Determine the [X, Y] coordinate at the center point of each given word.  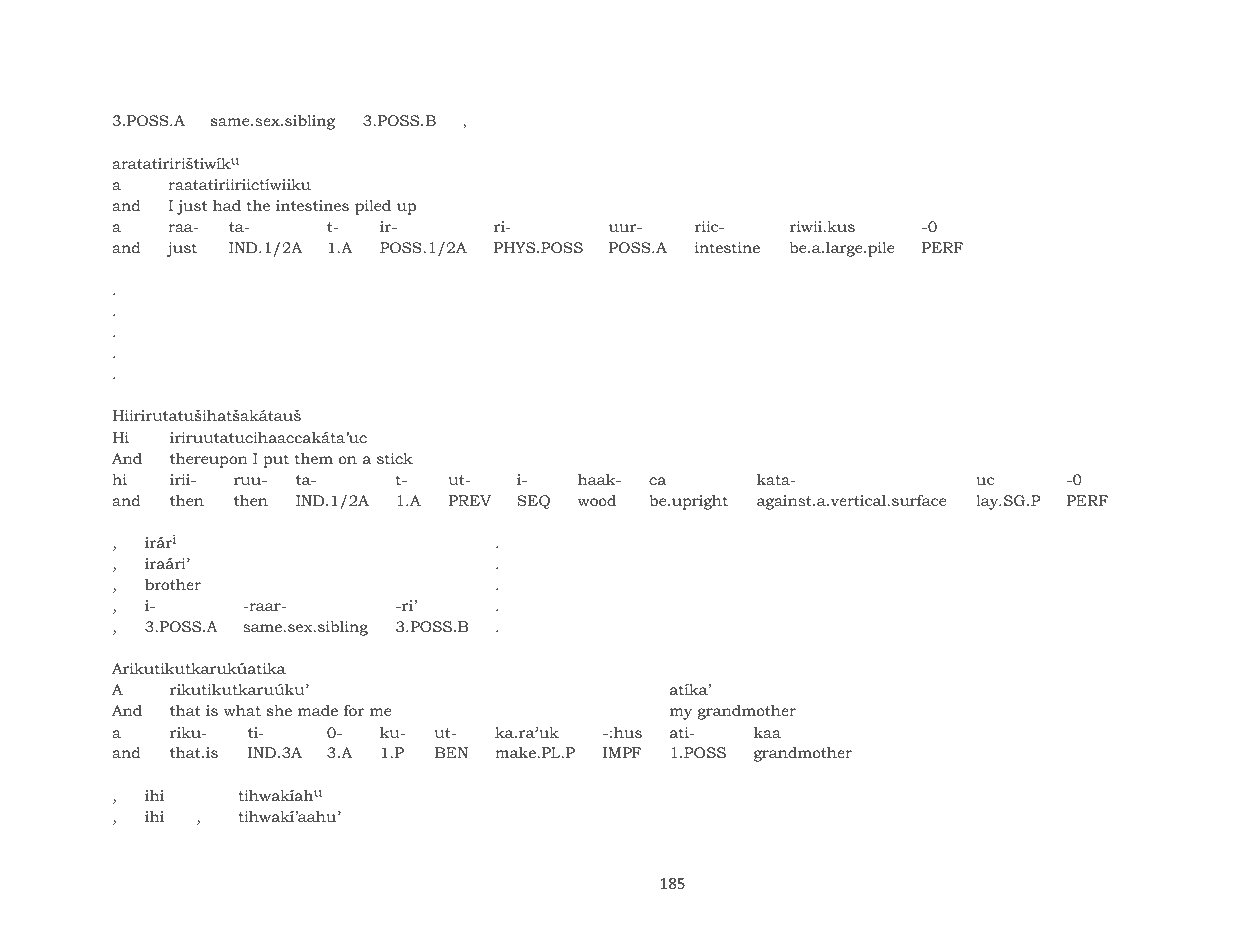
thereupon [209, 460]
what [242, 710]
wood [596, 500]
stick [395, 458]
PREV [470, 500]
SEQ [533, 502]
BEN [451, 752]
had [227, 205]
